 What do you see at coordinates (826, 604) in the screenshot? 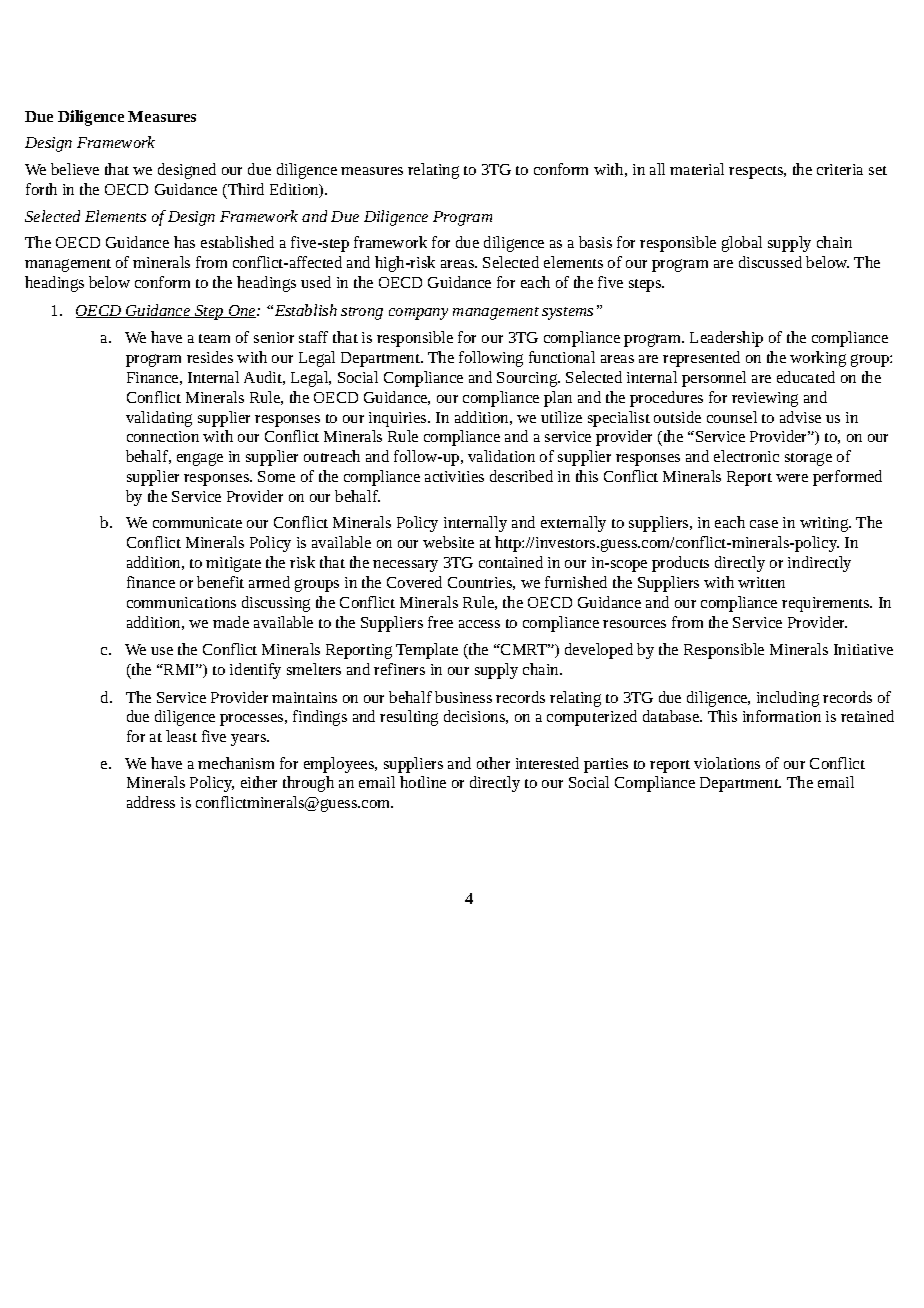
I see `requirements` at bounding box center [826, 604].
